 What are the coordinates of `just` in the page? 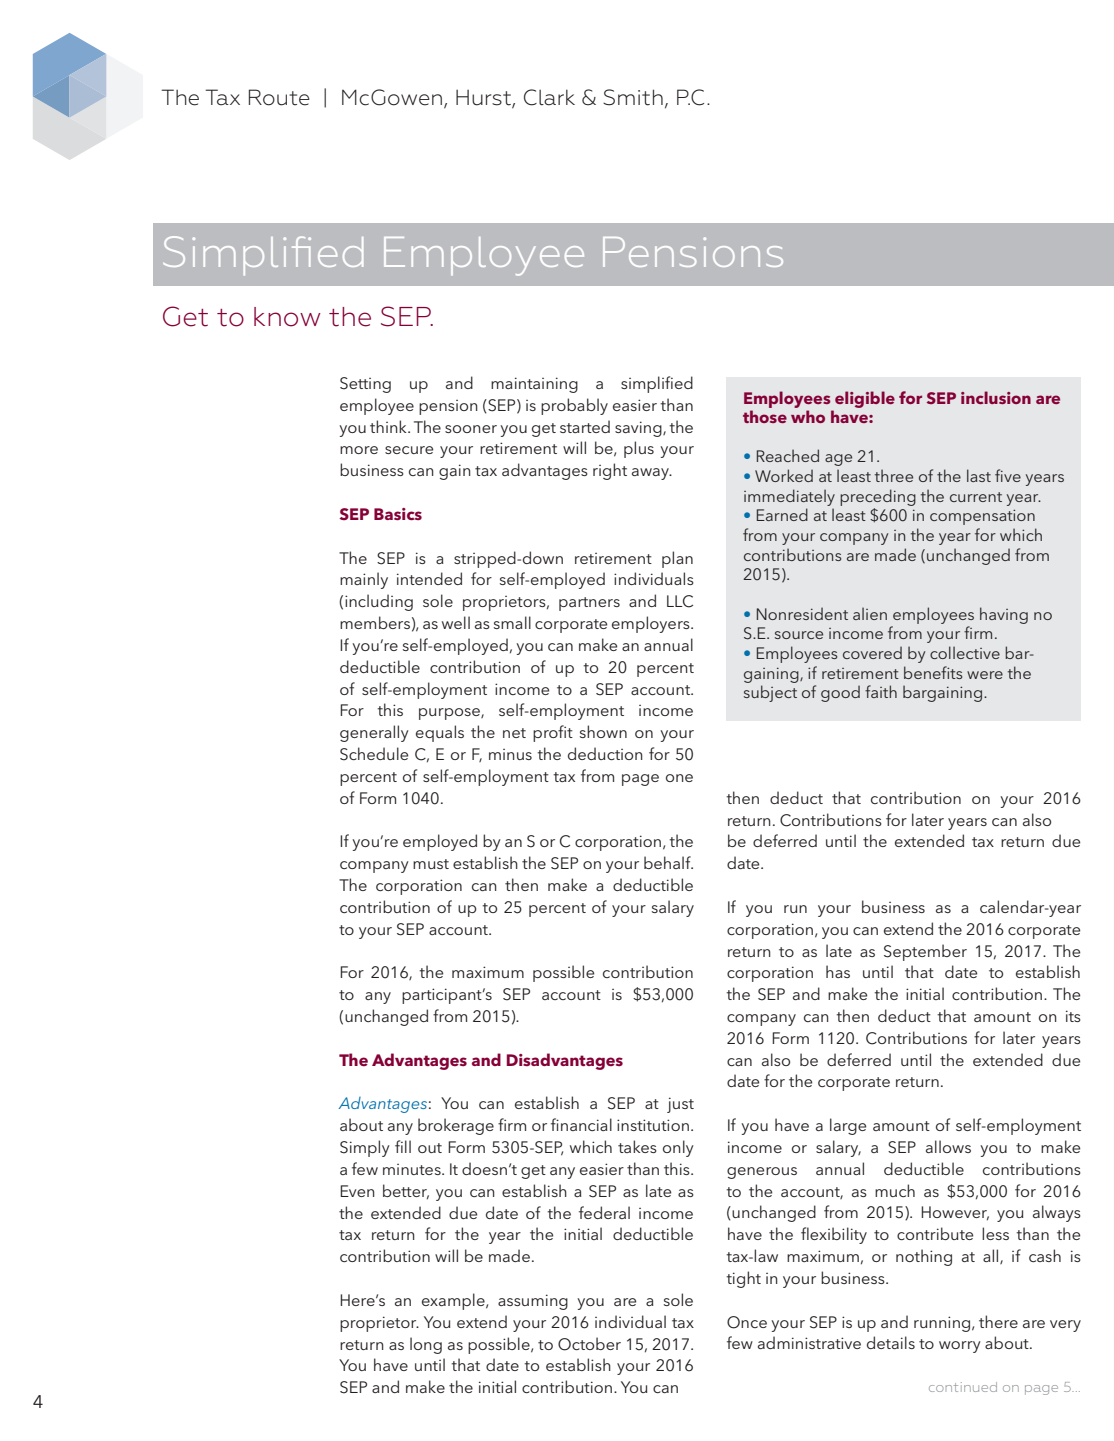 It's located at (680, 1105).
